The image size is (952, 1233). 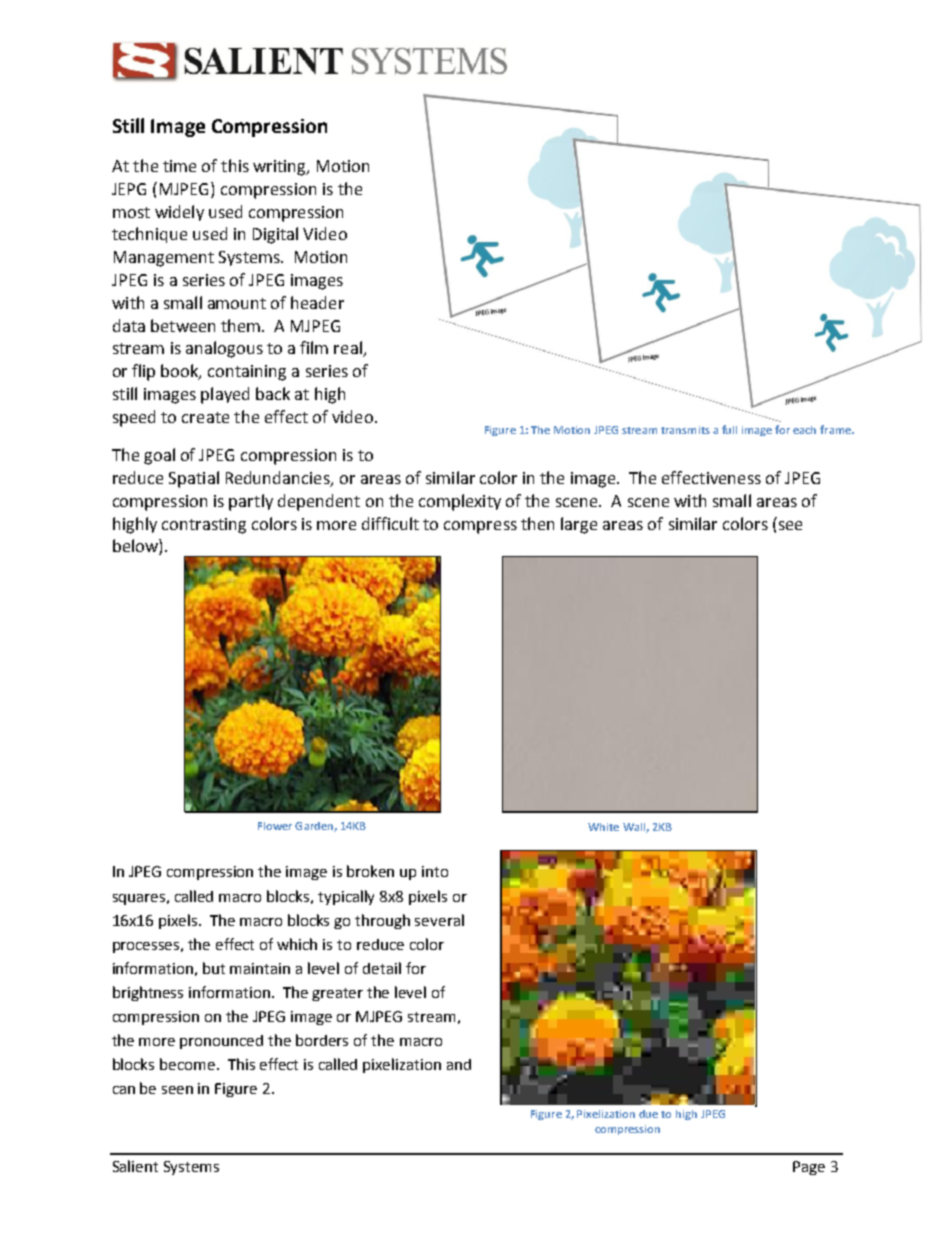 I want to click on complexity, so click(x=460, y=502).
